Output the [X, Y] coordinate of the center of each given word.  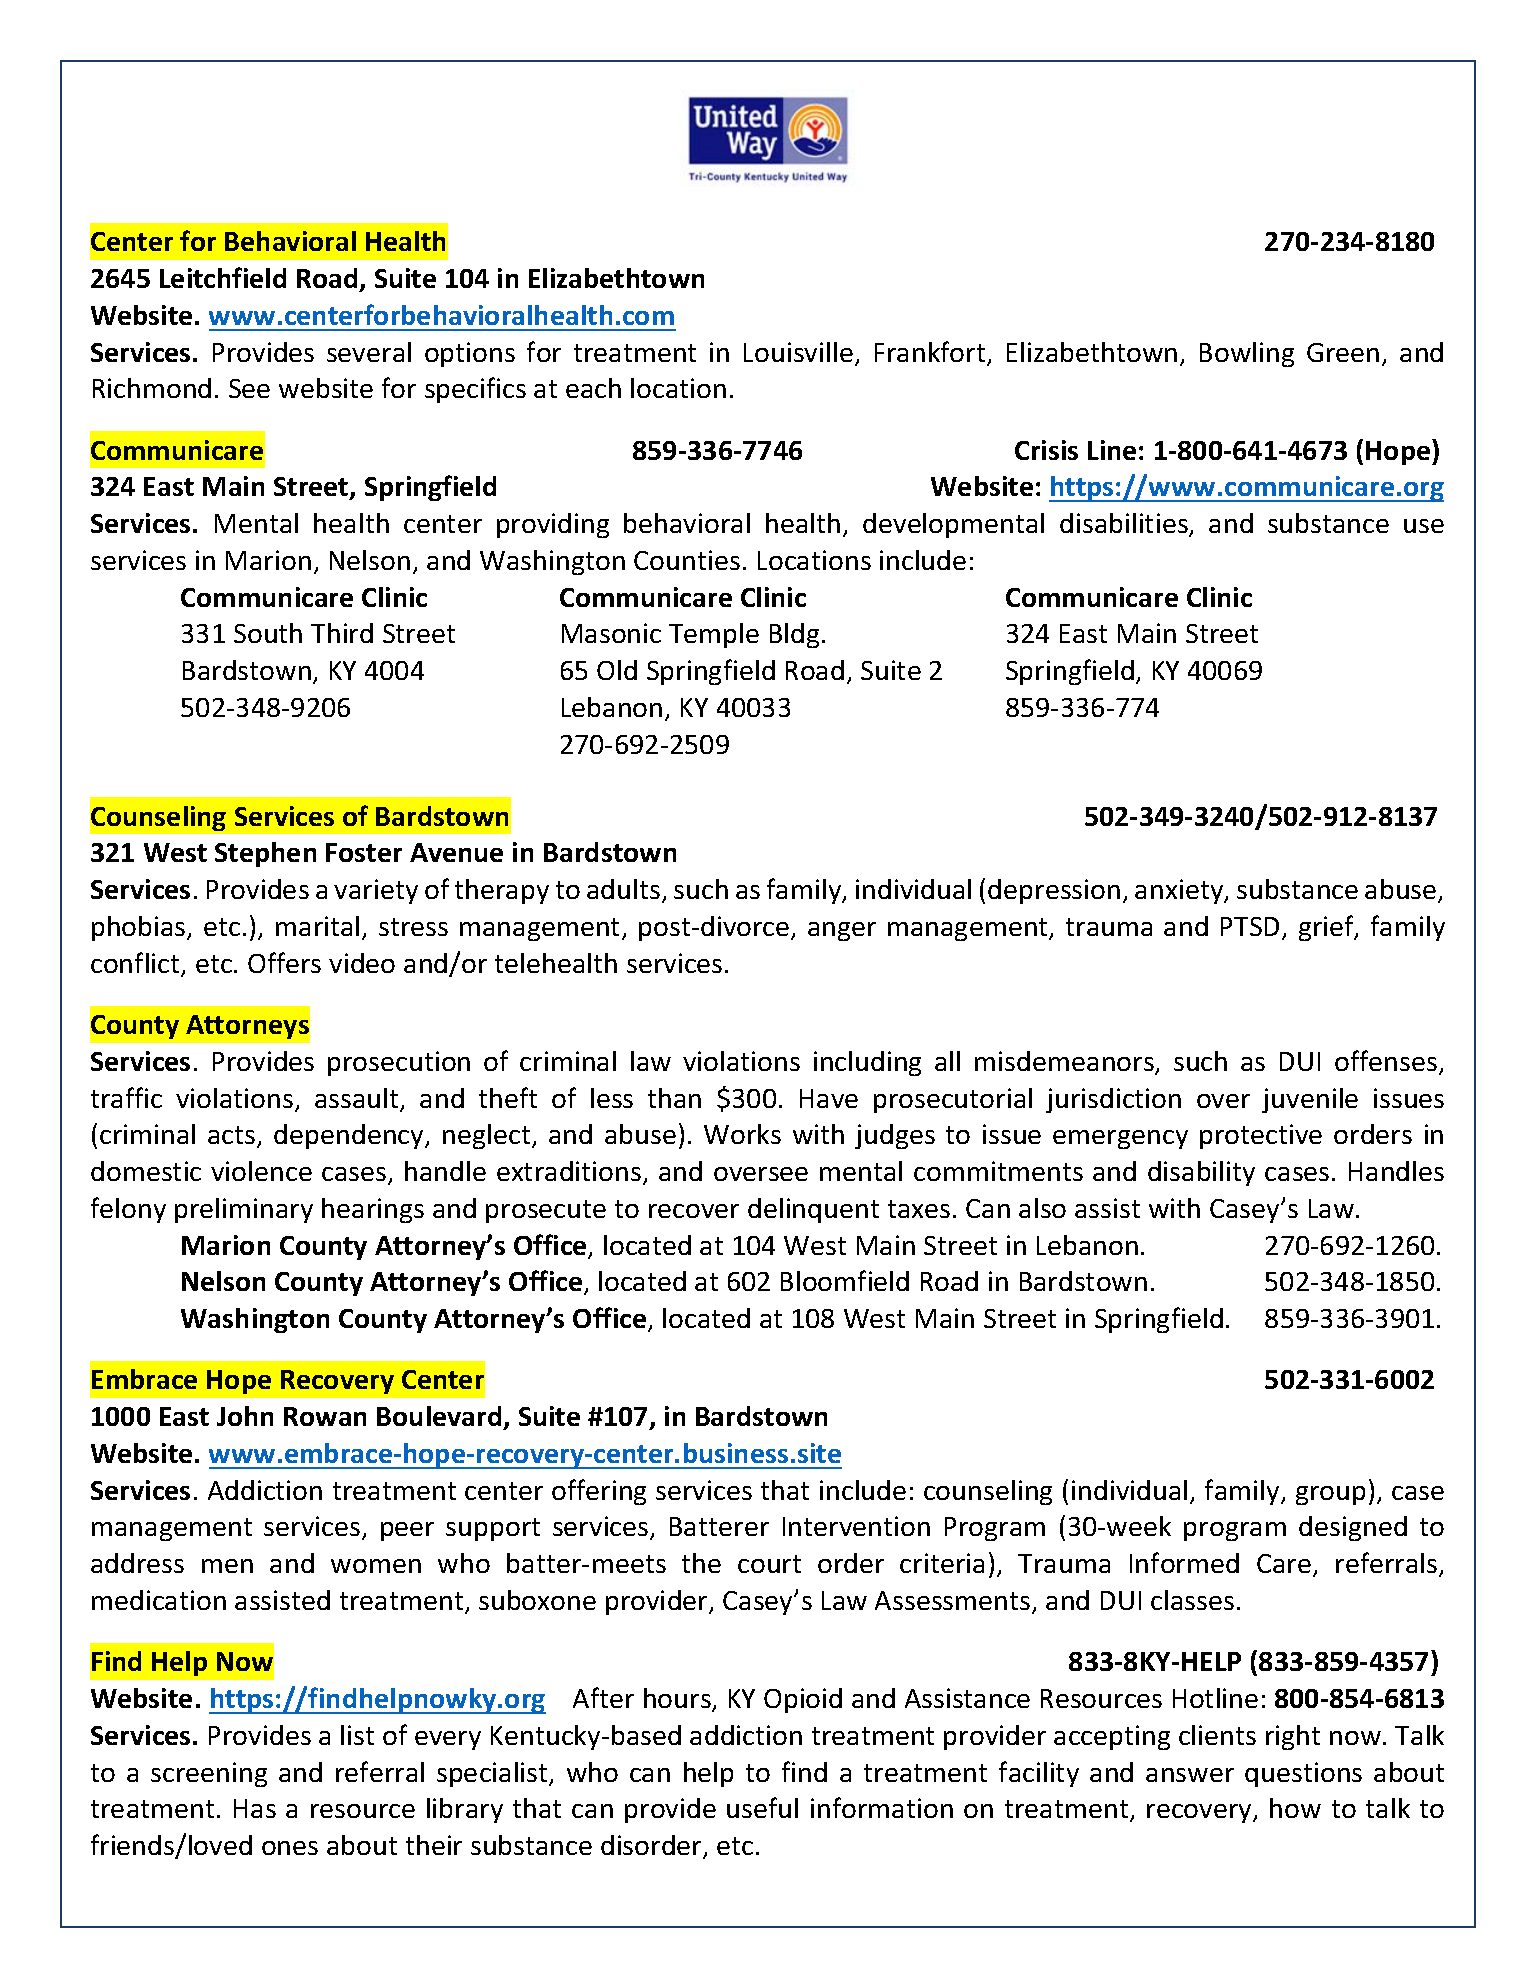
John [245, 1416]
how [1295, 1808]
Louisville [798, 352]
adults [623, 889]
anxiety [1180, 891]
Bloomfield [845, 1280]
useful [762, 1807]
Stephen [265, 854]
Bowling [1247, 354]
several [369, 352]
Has [255, 1808]
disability [1201, 1173]
